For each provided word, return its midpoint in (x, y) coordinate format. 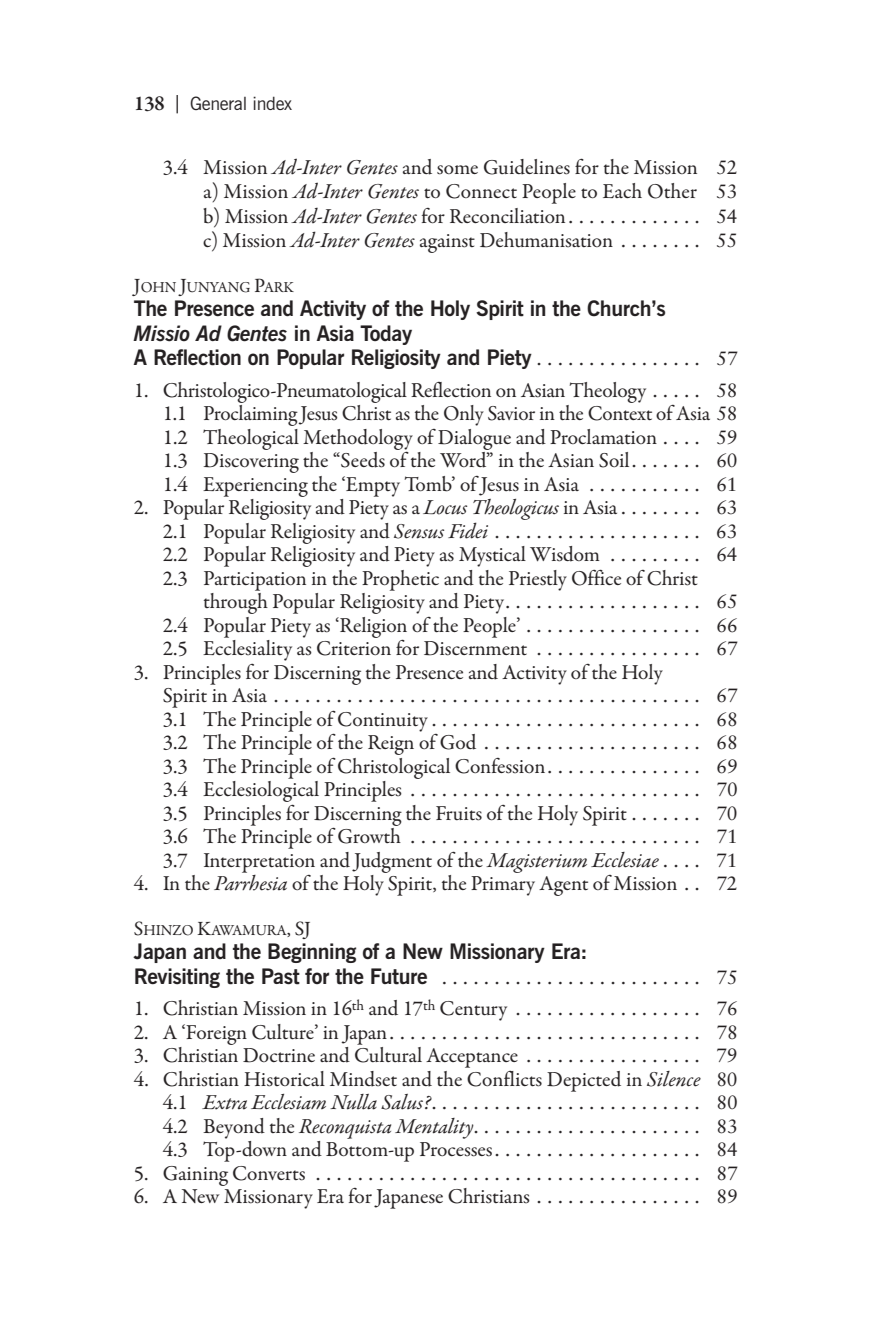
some (457, 170)
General (218, 103)
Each (622, 190)
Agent (563, 886)
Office (596, 577)
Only (464, 415)
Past (281, 976)
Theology (607, 392)
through (236, 602)
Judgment (392, 862)
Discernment (475, 648)
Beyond (234, 1128)
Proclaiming (251, 414)
